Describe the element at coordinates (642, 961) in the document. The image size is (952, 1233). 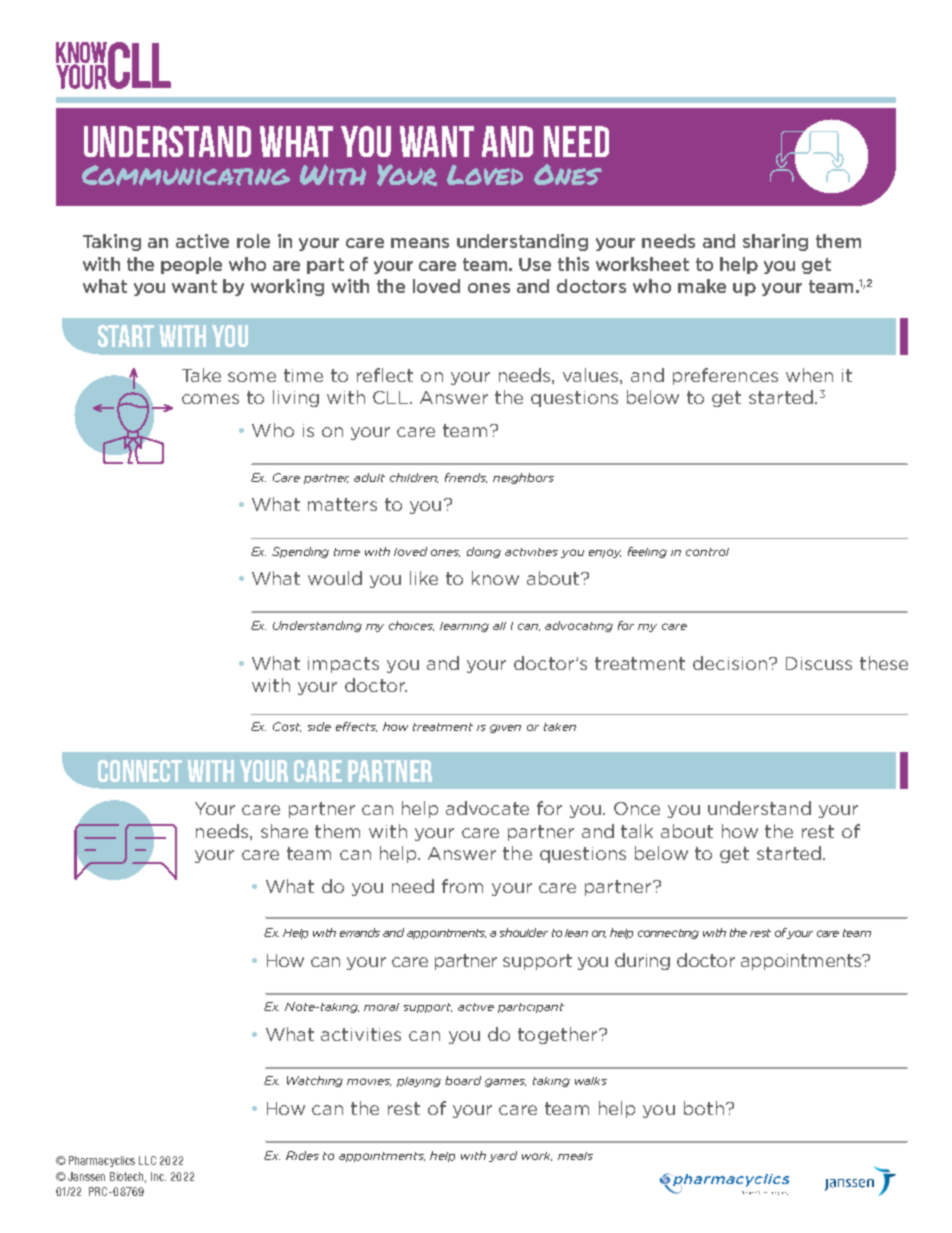
I see `during` at that location.
